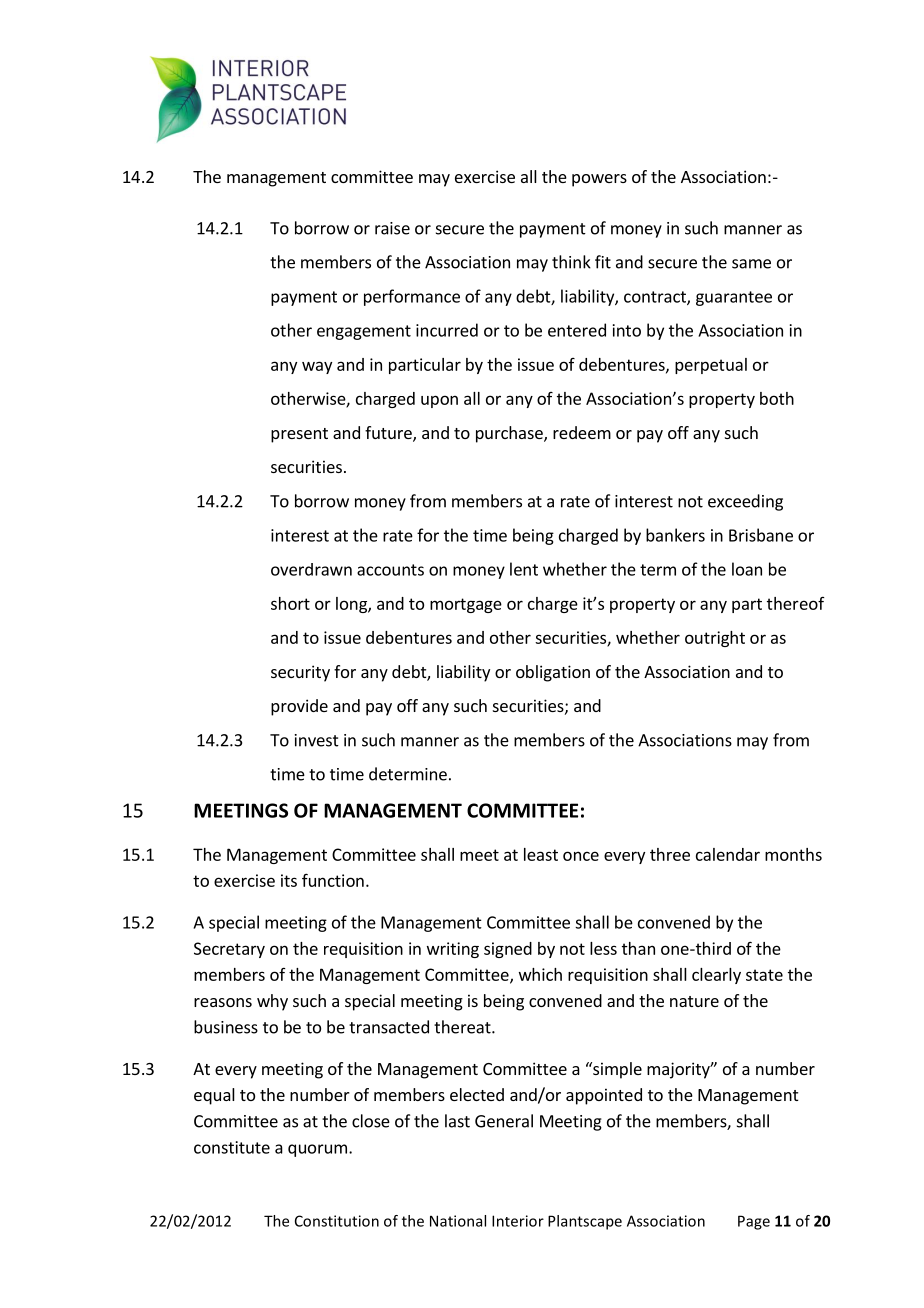  Describe the element at coordinates (317, 1150) in the screenshot. I see `quorum` at that location.
